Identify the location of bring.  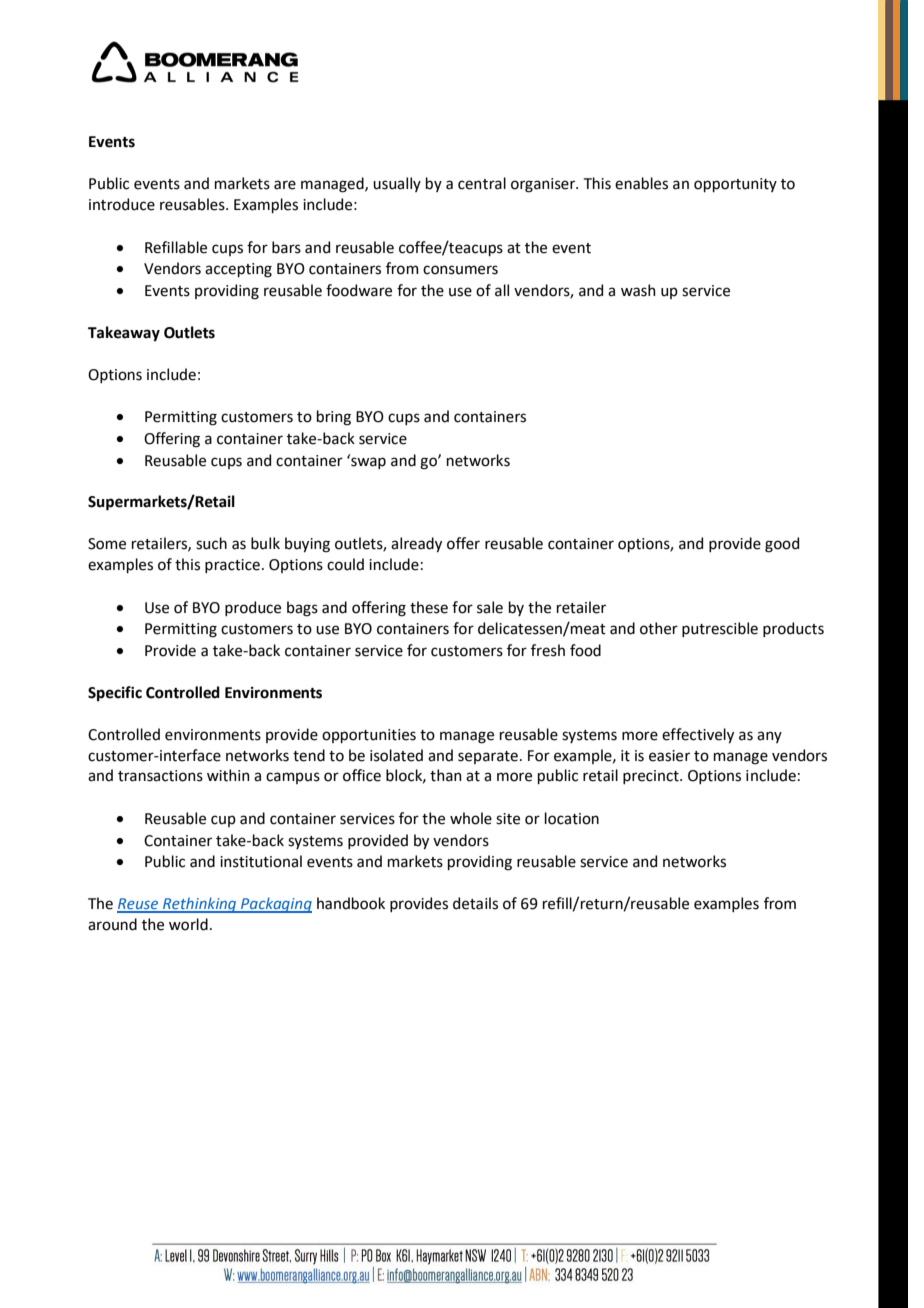
(334, 418).
